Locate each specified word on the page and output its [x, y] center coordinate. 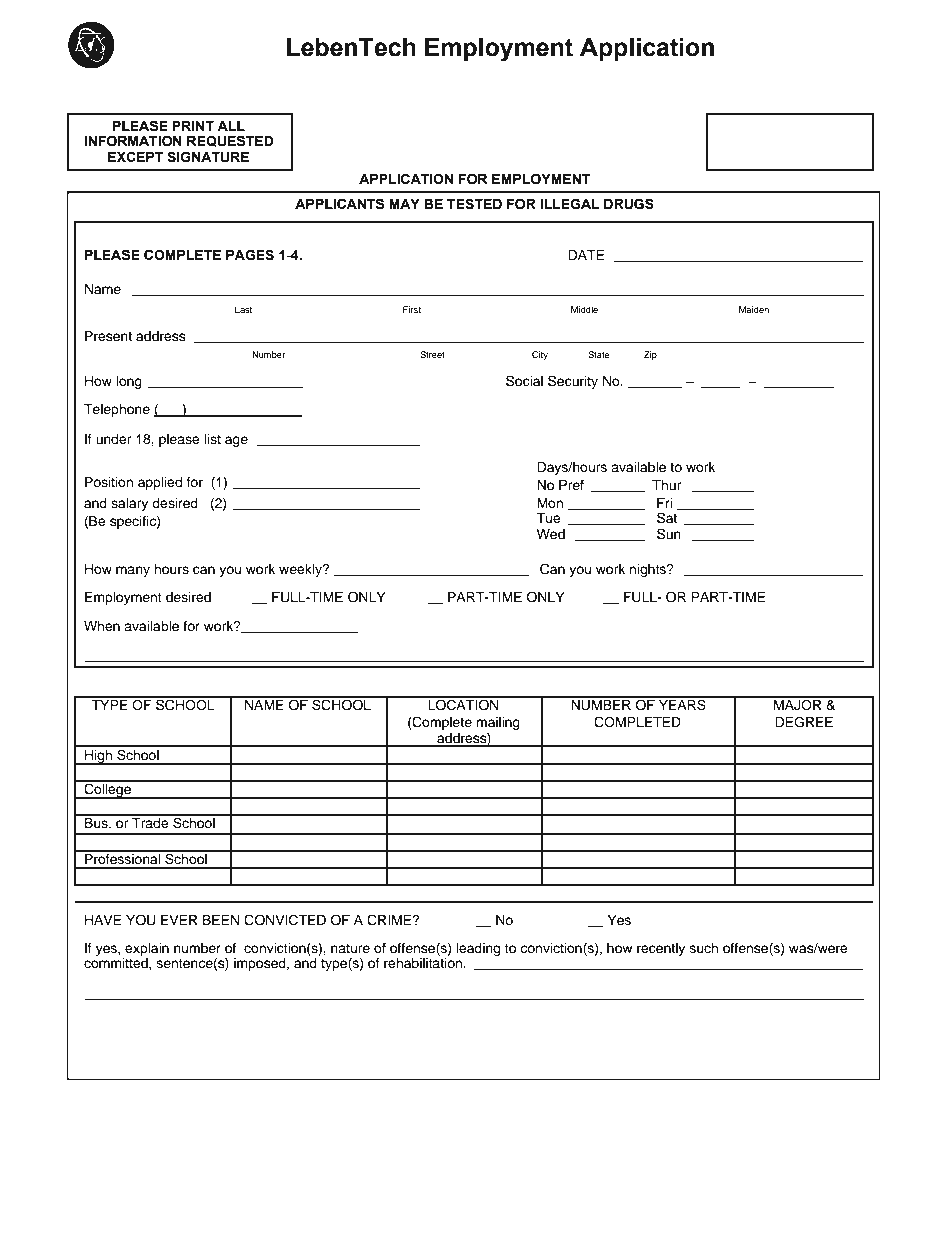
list [212, 439]
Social [524, 381]
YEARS [682, 704]
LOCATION [463, 704]
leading [478, 949]
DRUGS [629, 204]
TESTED [474, 204]
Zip [650, 355]
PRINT [193, 126]
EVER [179, 920]
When [102, 626]
